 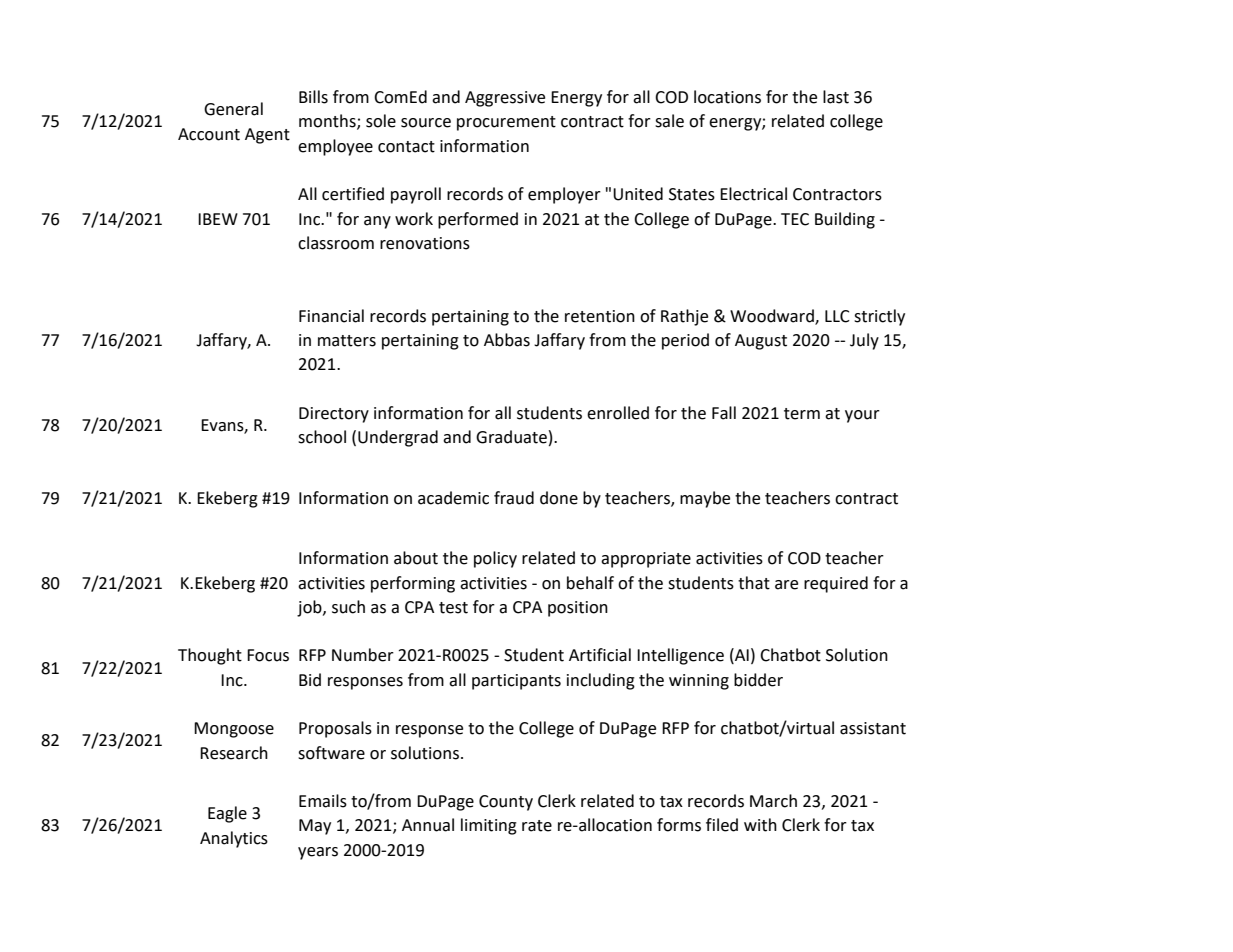 What do you see at coordinates (267, 136) in the page?
I see `Agent` at bounding box center [267, 136].
